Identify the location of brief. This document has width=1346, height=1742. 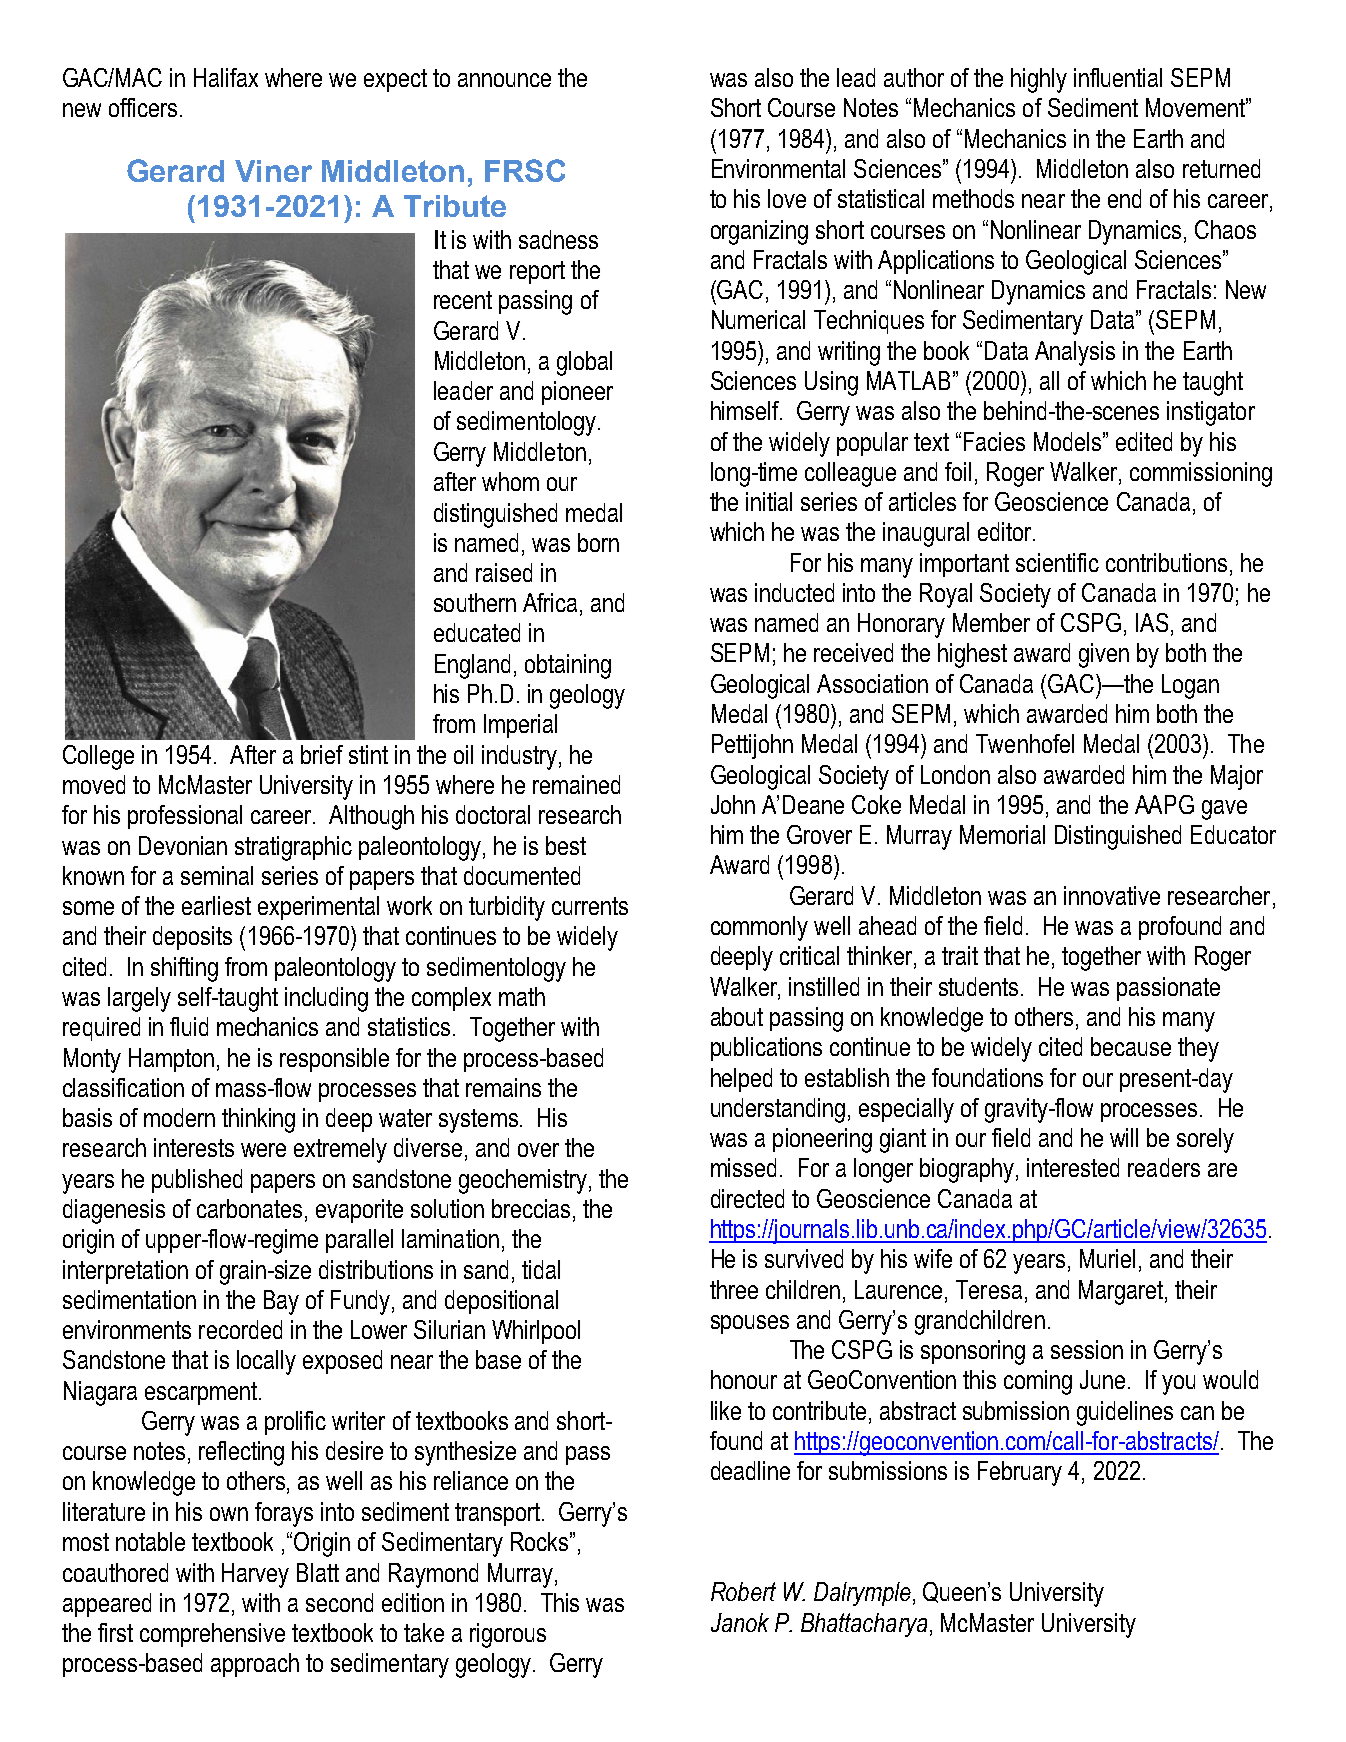
(322, 754).
